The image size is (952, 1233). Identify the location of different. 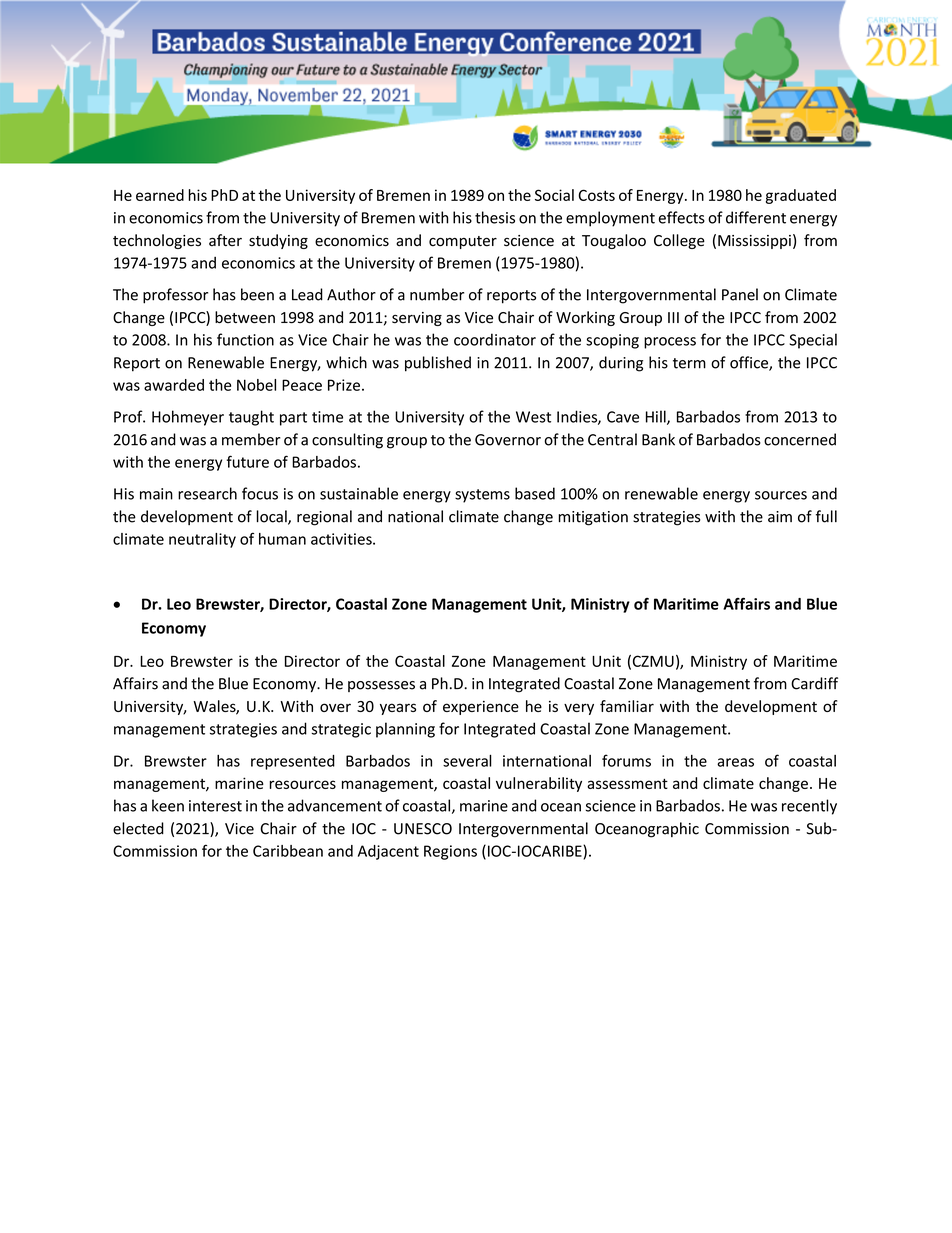
(756, 217).
